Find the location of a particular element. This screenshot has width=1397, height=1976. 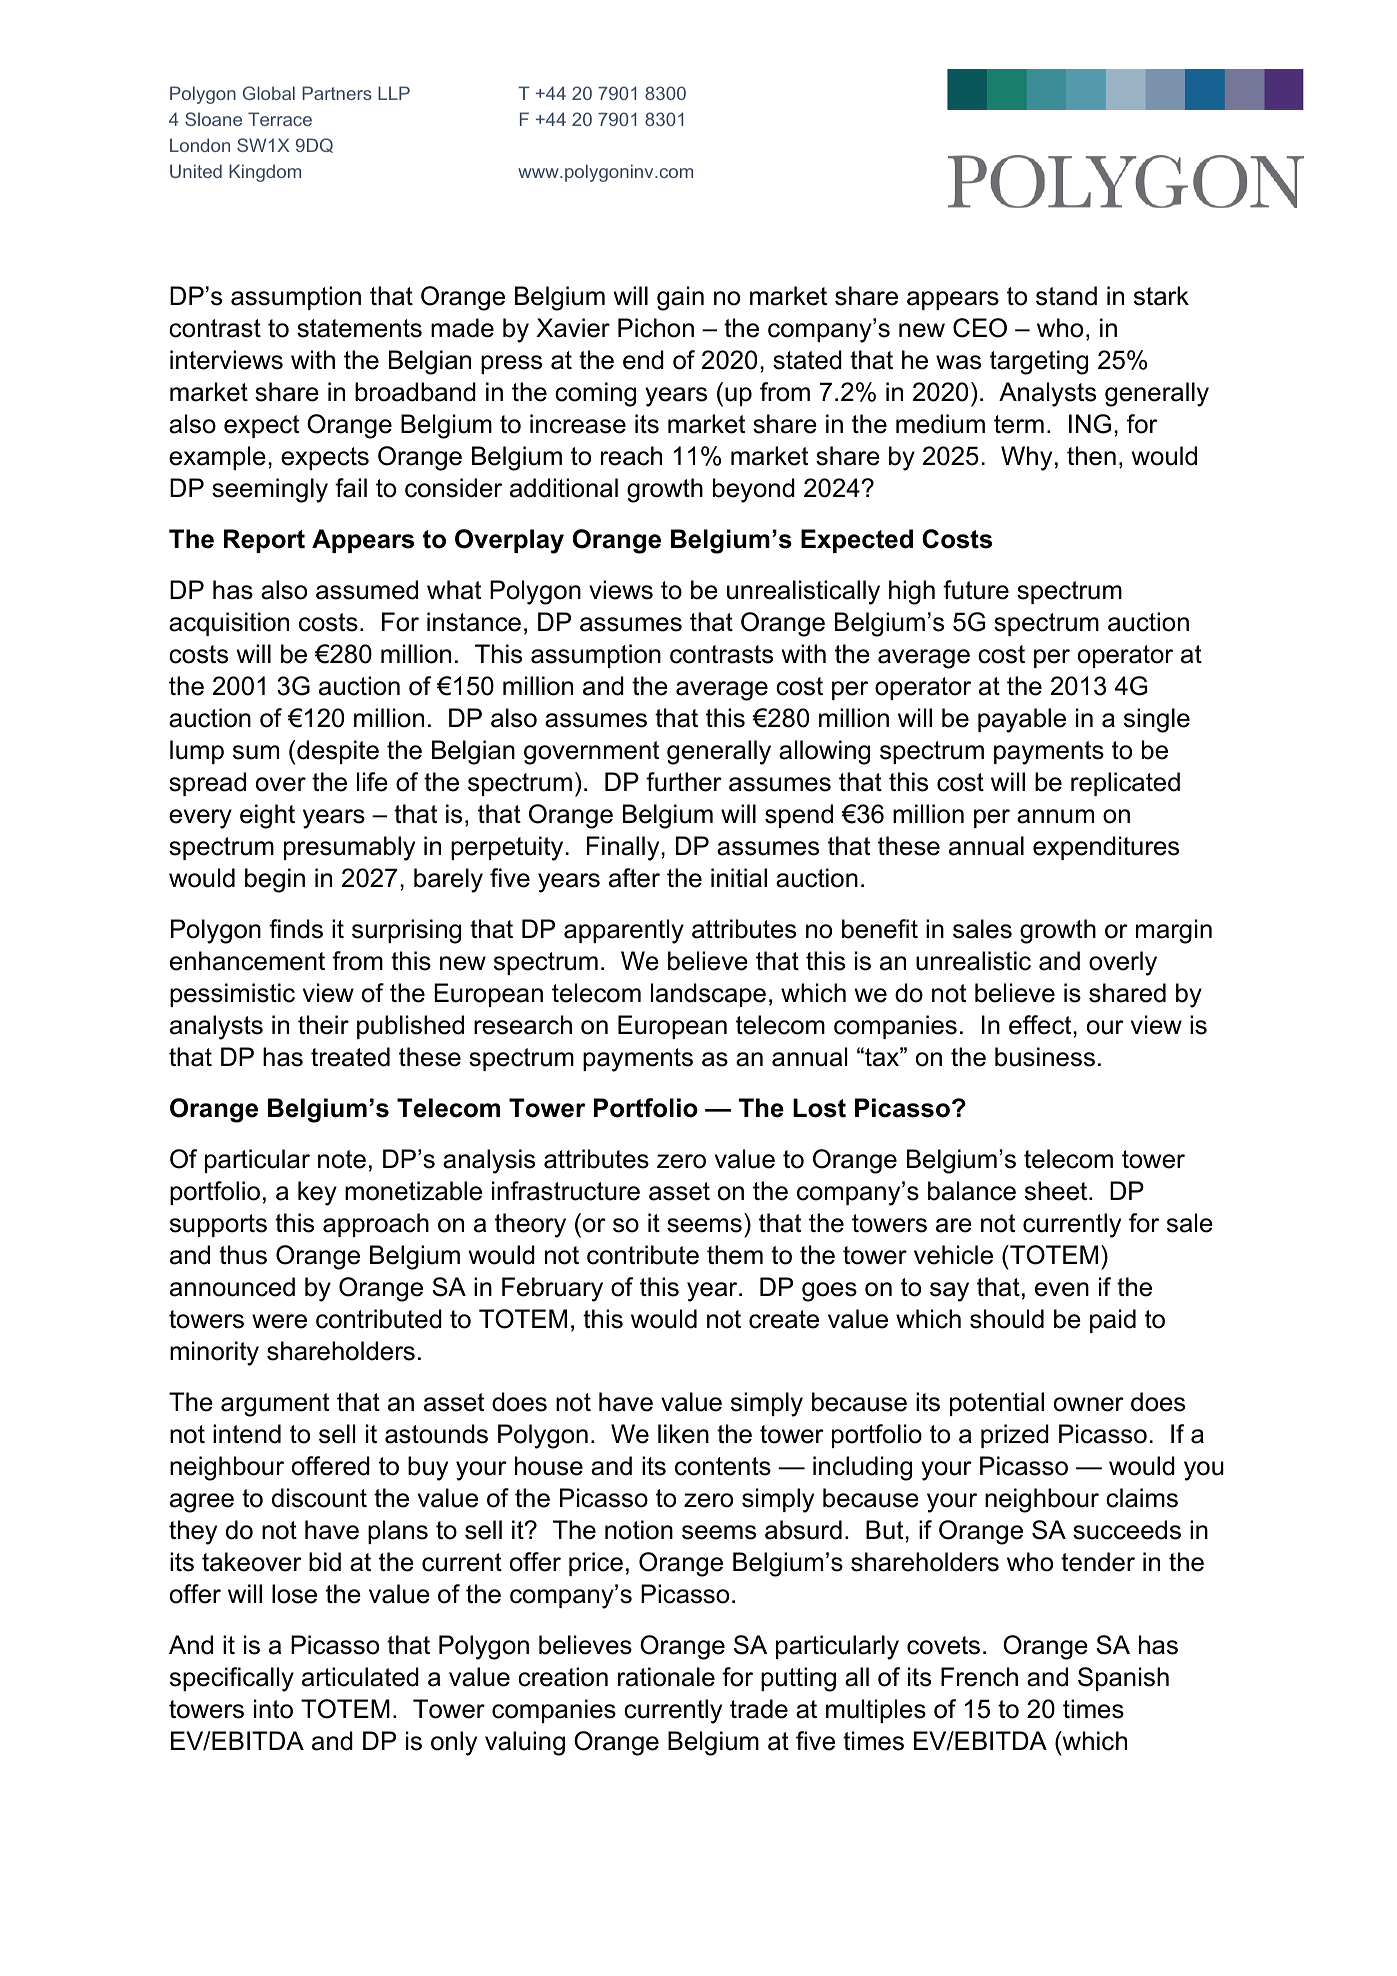

Terrace is located at coordinates (280, 119).
